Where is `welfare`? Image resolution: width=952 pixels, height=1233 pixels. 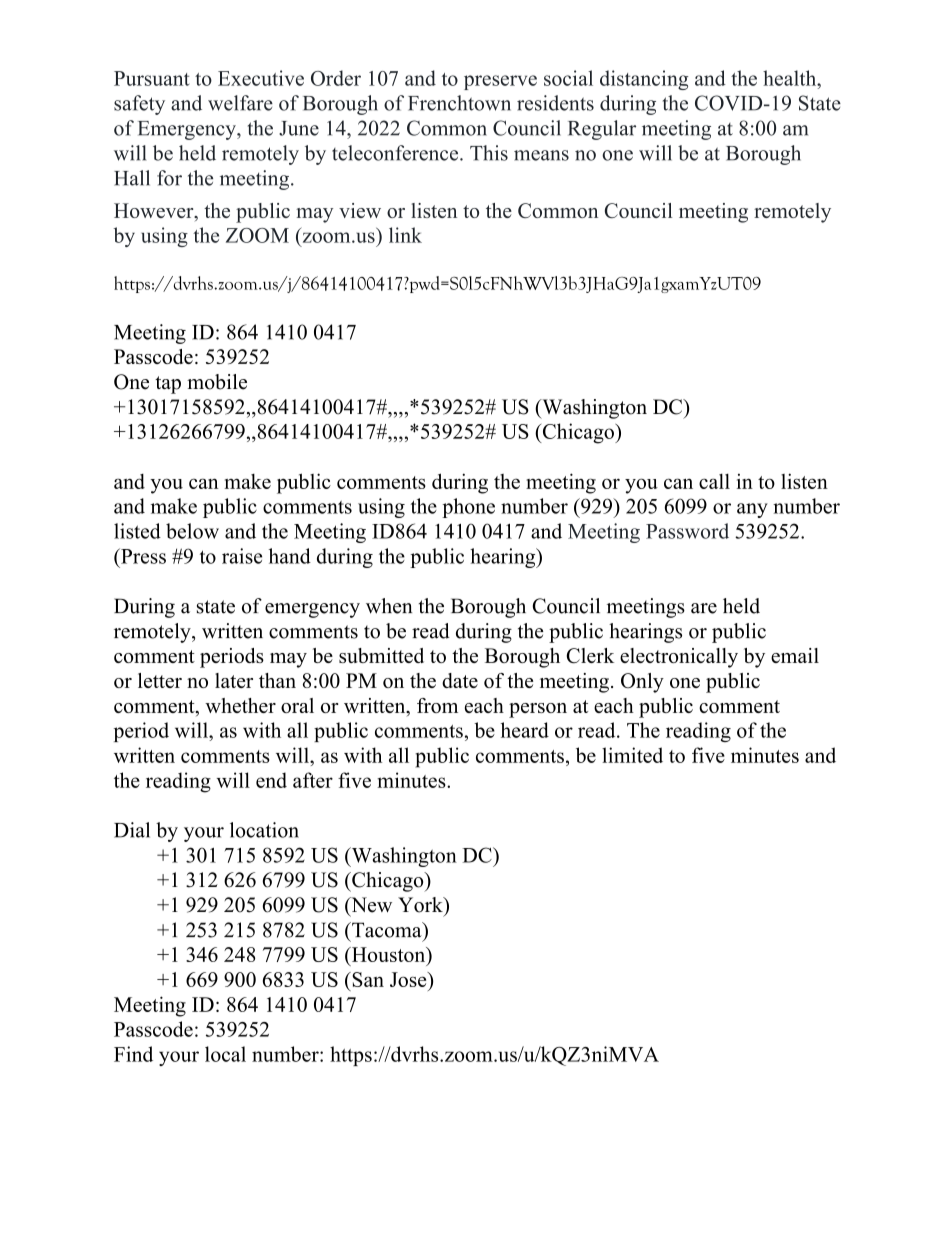 welfare is located at coordinates (240, 103).
